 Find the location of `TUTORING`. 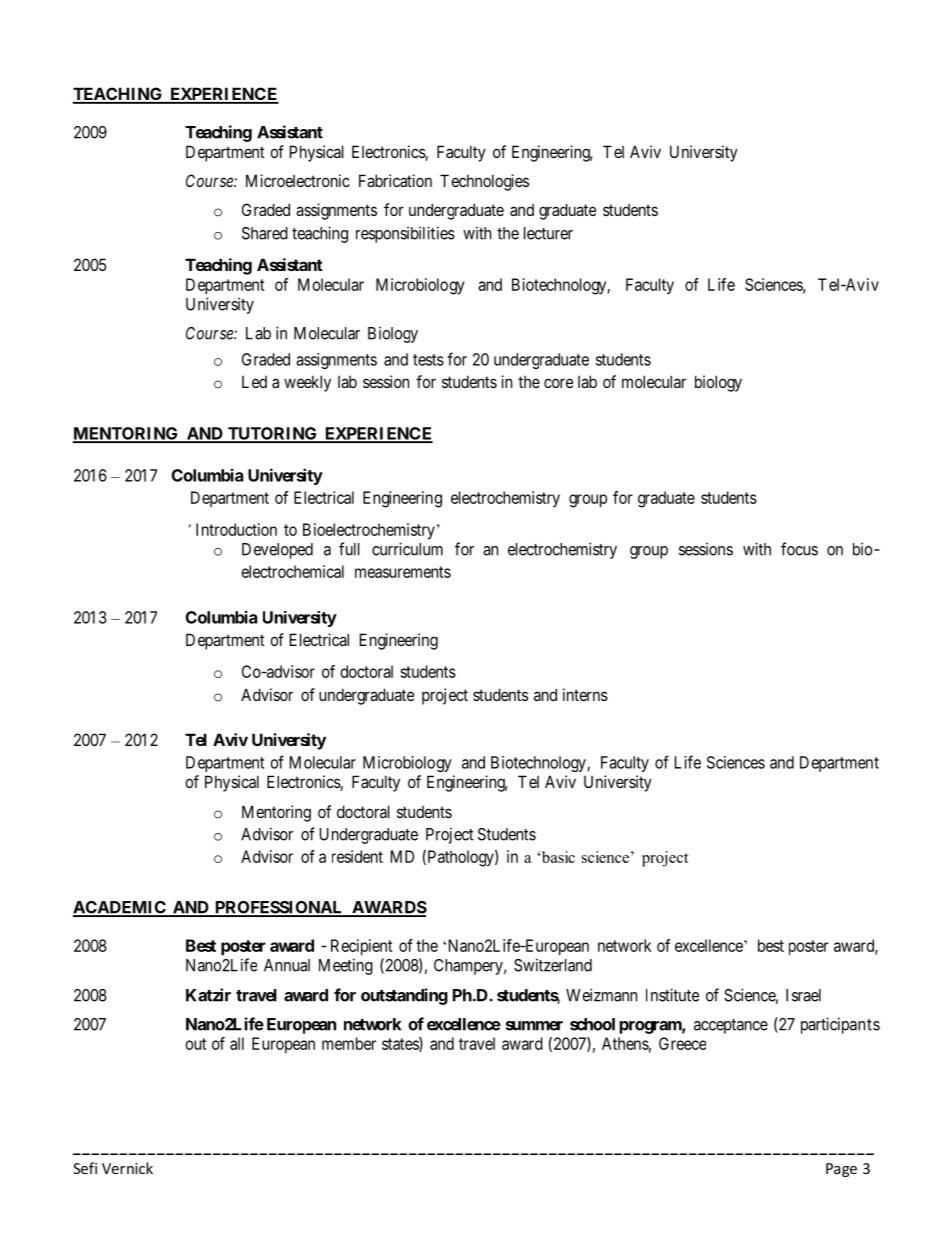

TUTORING is located at coordinates (272, 434).
